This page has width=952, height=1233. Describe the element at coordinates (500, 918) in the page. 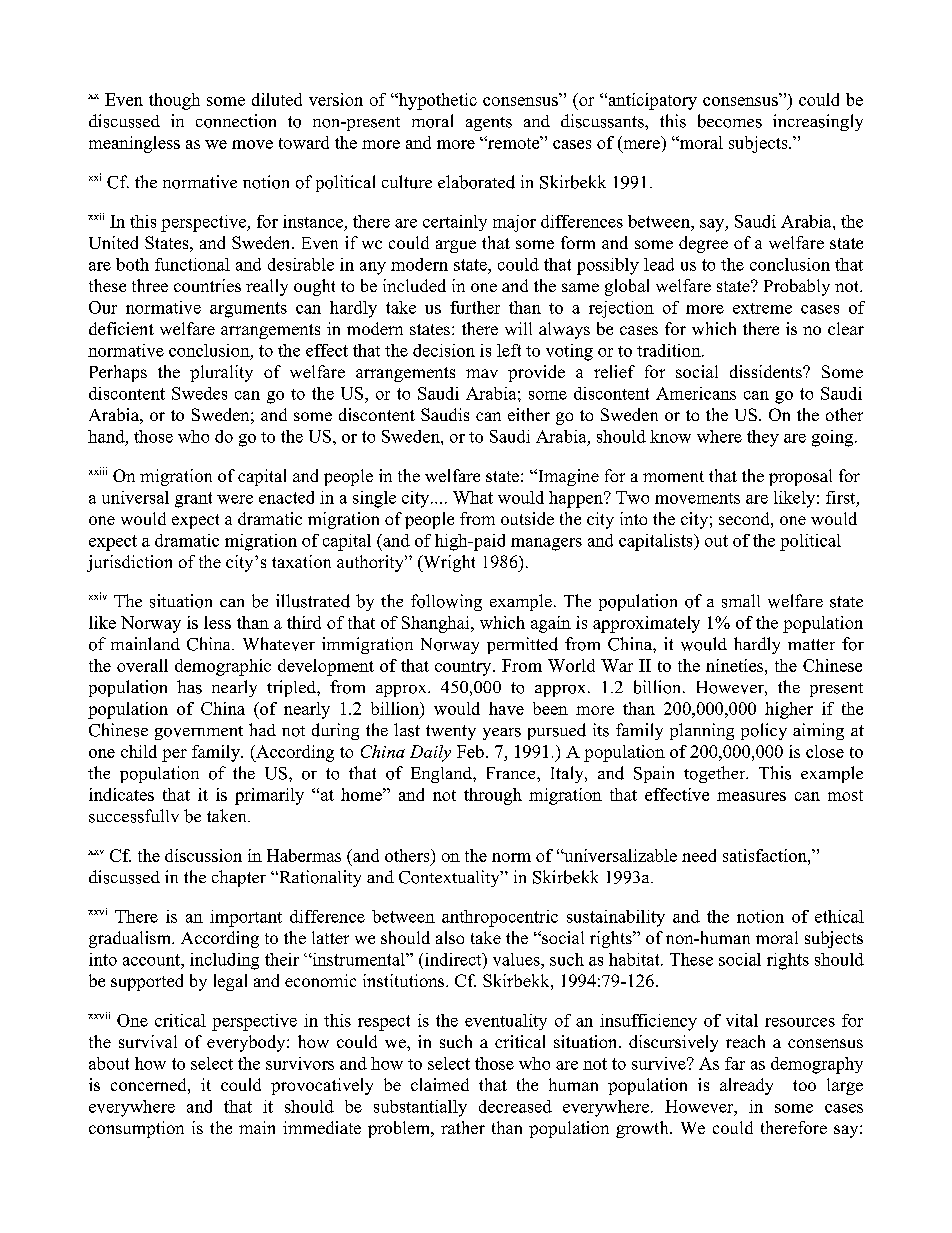

I see `anthropocentric` at that location.
